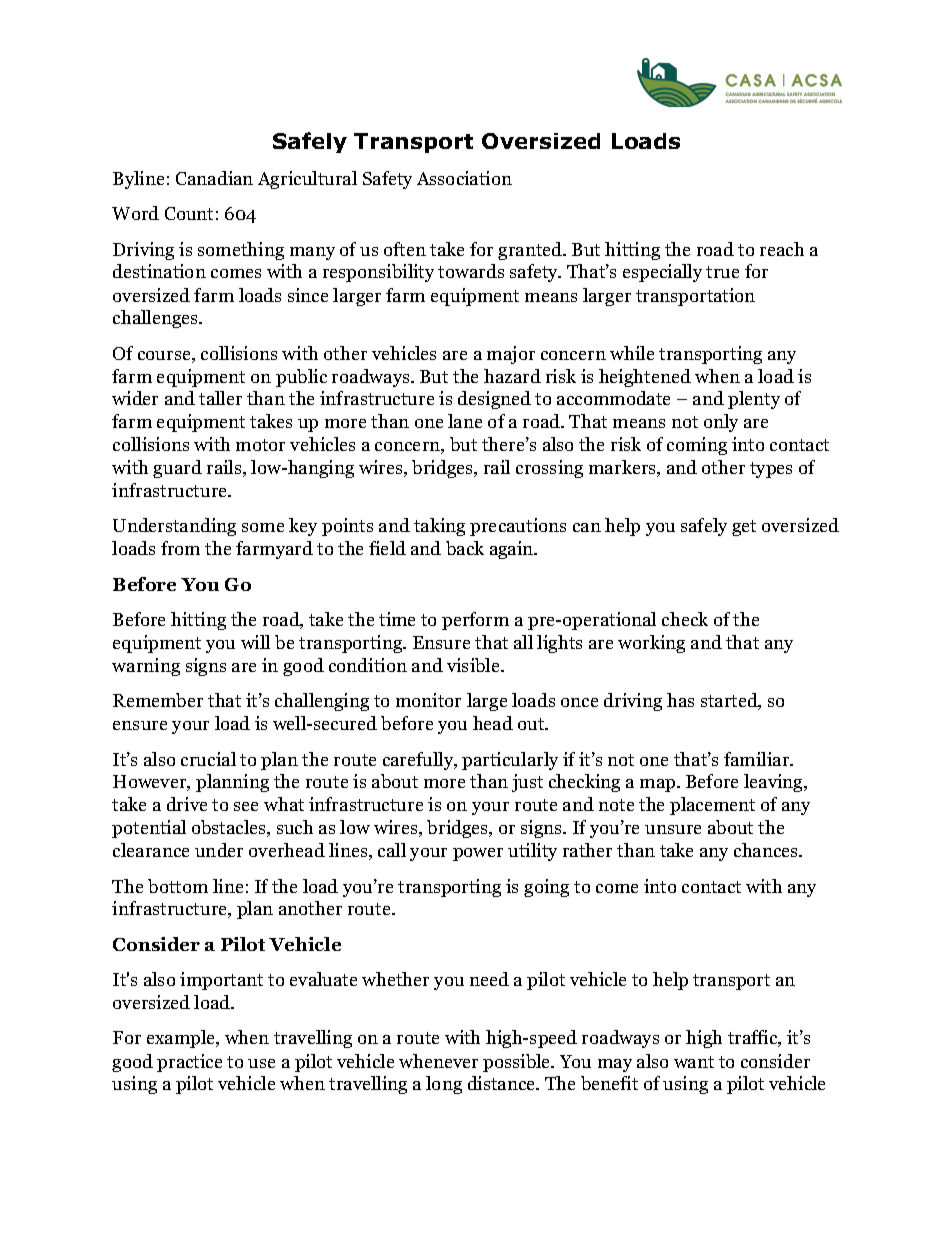 This screenshot has height=1233, width=952. I want to click on practice, so click(189, 1063).
